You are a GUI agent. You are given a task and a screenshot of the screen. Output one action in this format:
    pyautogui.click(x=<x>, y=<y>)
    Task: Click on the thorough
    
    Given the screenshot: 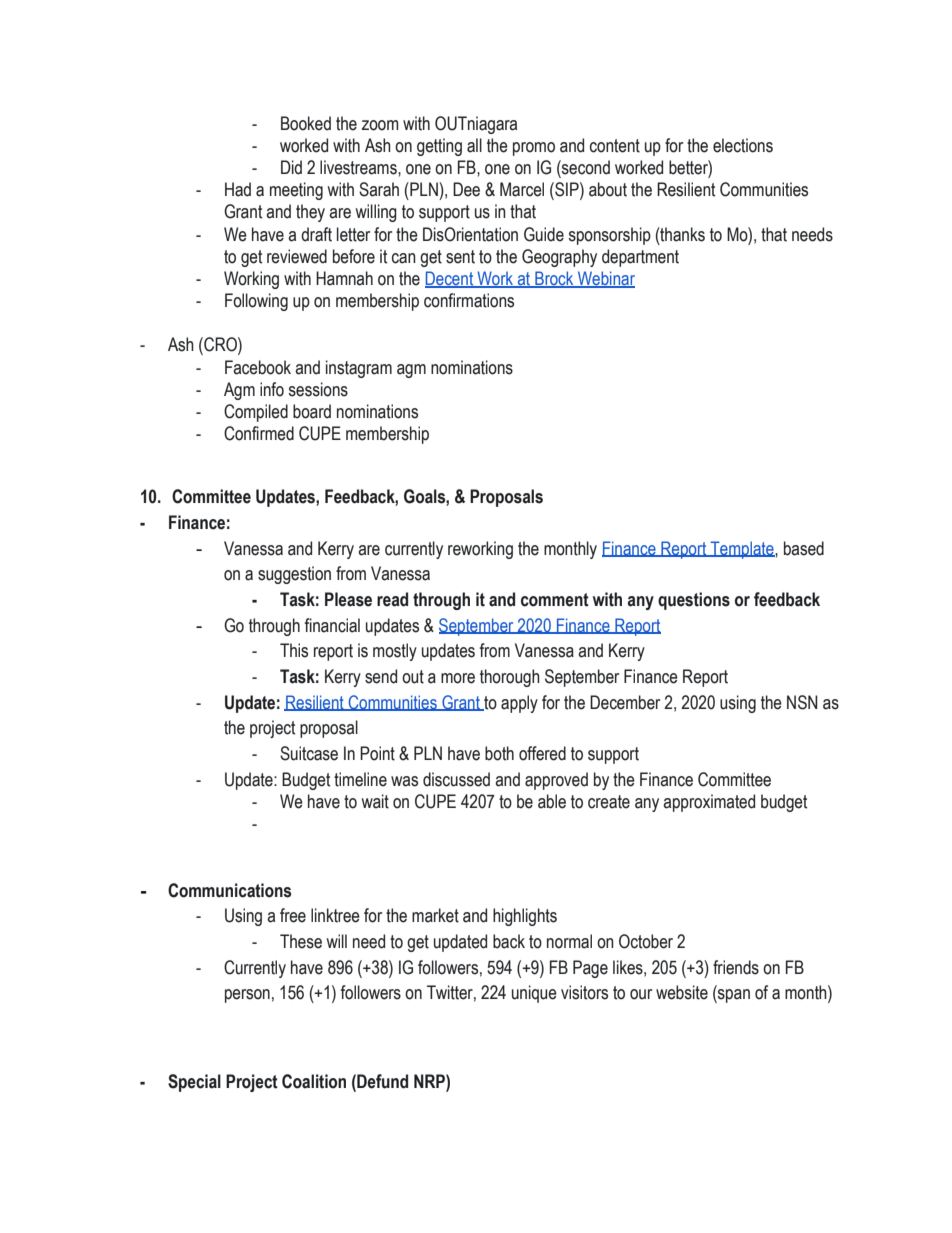 What is the action you would take?
    pyautogui.click(x=510, y=678)
